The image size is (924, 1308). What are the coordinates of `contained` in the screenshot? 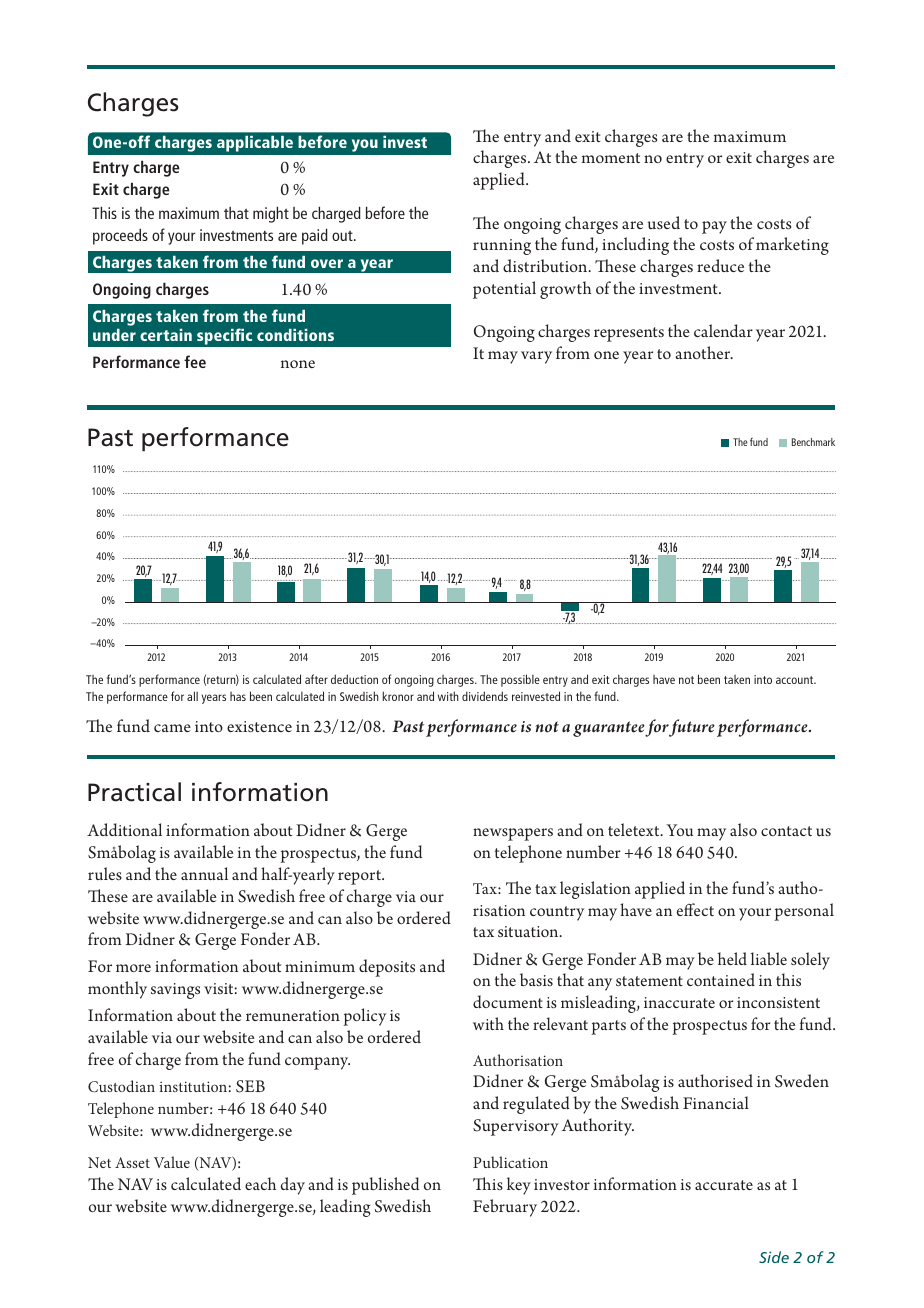 It's located at (721, 979).
